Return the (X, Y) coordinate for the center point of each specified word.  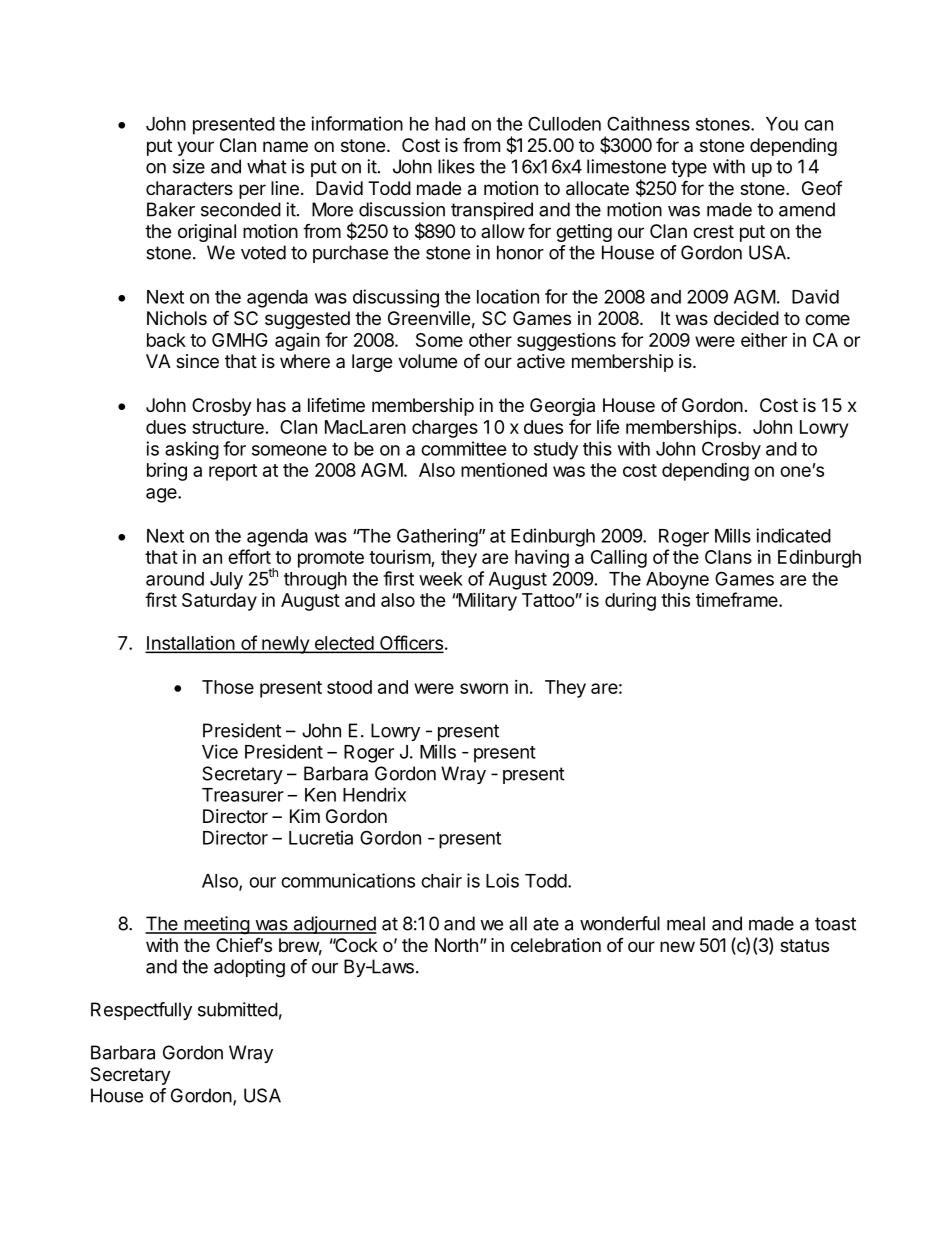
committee (464, 448)
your (195, 148)
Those (228, 687)
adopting (249, 968)
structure (228, 427)
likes (456, 166)
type (689, 168)
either (764, 339)
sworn (484, 688)
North (456, 945)
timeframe (738, 599)
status (804, 946)
